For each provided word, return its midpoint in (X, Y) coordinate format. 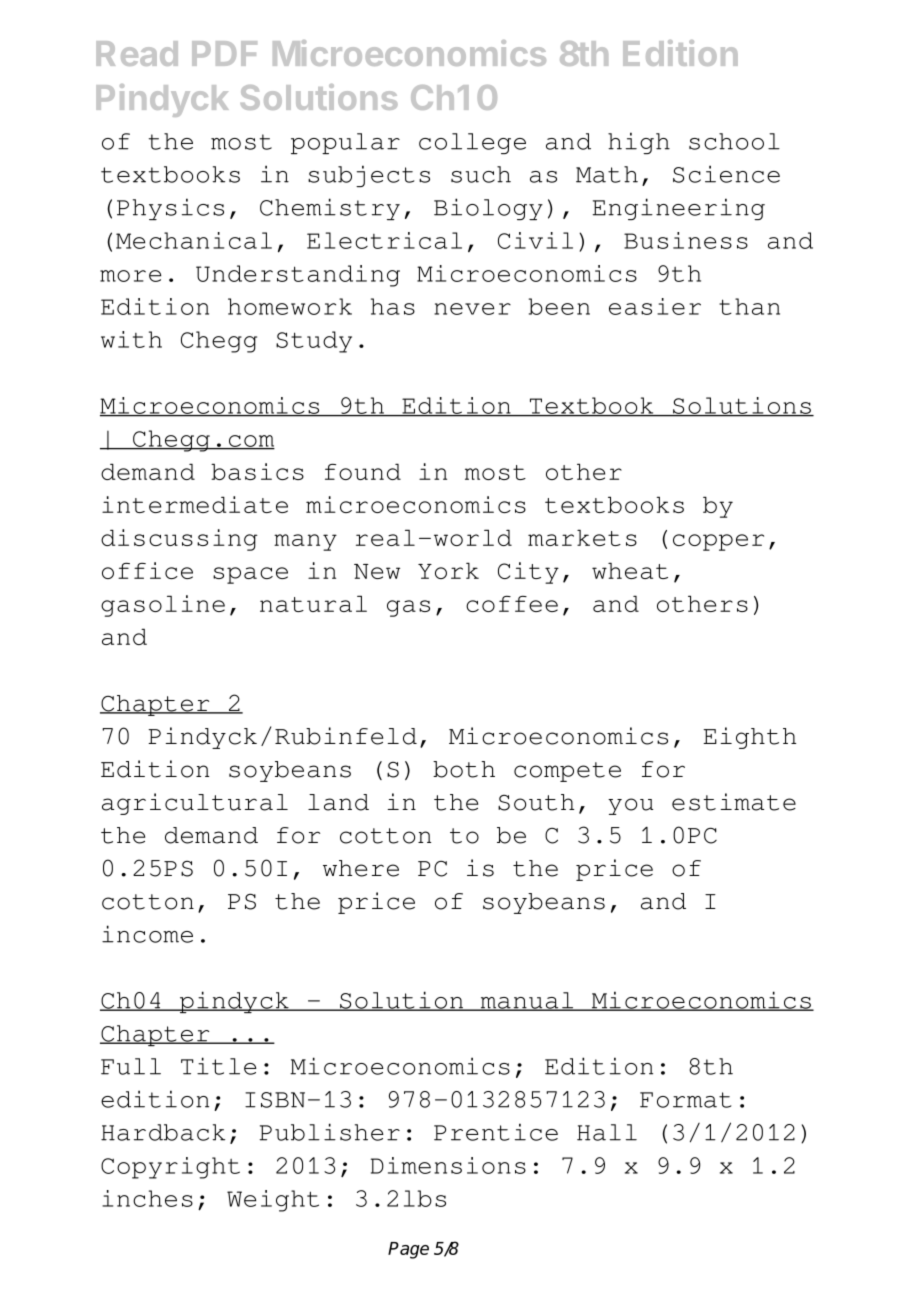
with (131, 339)
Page (408, 1250)
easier (655, 306)
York (448, 570)
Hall (607, 1132)
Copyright (170, 1168)
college (472, 143)
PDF (224, 53)
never (472, 309)
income (147, 934)
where (361, 868)
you (630, 806)
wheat (630, 570)
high (639, 143)
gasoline (163, 606)
